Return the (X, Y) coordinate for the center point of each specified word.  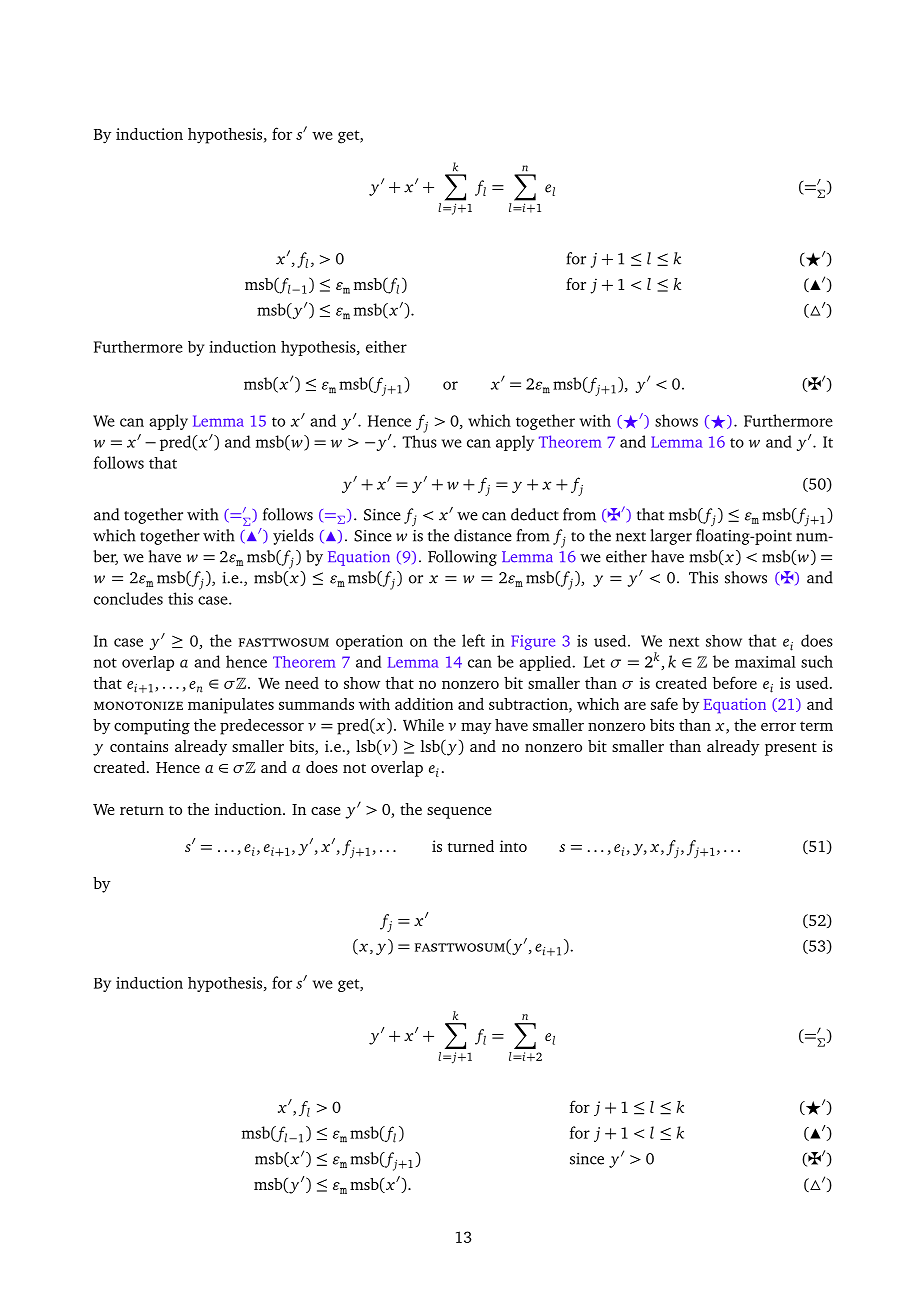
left (473, 640)
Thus (419, 441)
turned (471, 846)
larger (671, 537)
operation (369, 642)
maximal (765, 662)
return (142, 810)
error (778, 727)
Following (462, 558)
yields (293, 537)
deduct (535, 514)
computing (152, 727)
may (476, 729)
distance (483, 535)
